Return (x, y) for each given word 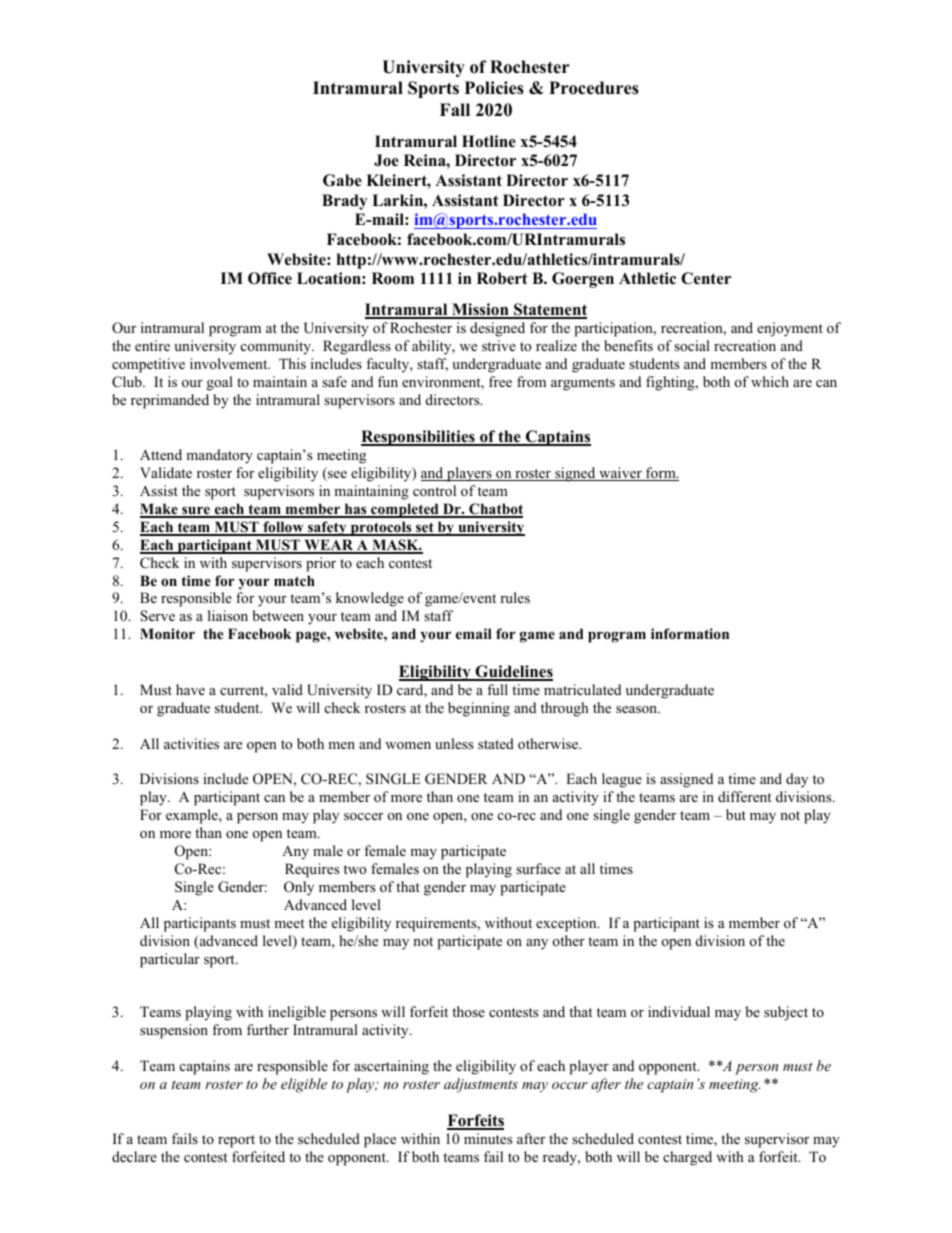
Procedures (594, 88)
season (638, 709)
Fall (455, 109)
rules (515, 597)
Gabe (342, 180)
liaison (228, 615)
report (236, 1141)
